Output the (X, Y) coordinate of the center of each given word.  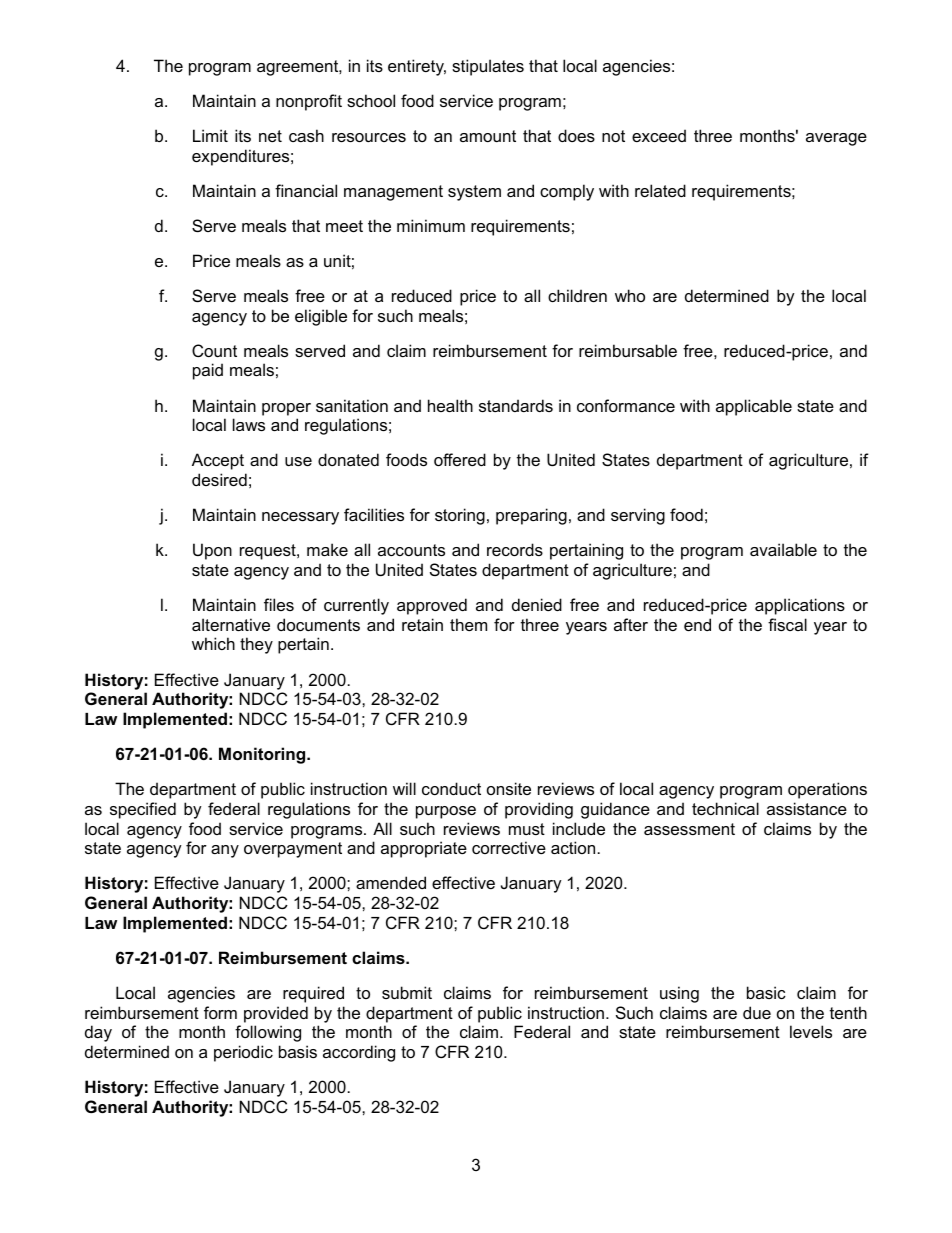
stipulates (488, 67)
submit (407, 992)
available (783, 549)
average (836, 139)
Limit (210, 135)
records (515, 549)
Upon (212, 551)
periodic (243, 1053)
